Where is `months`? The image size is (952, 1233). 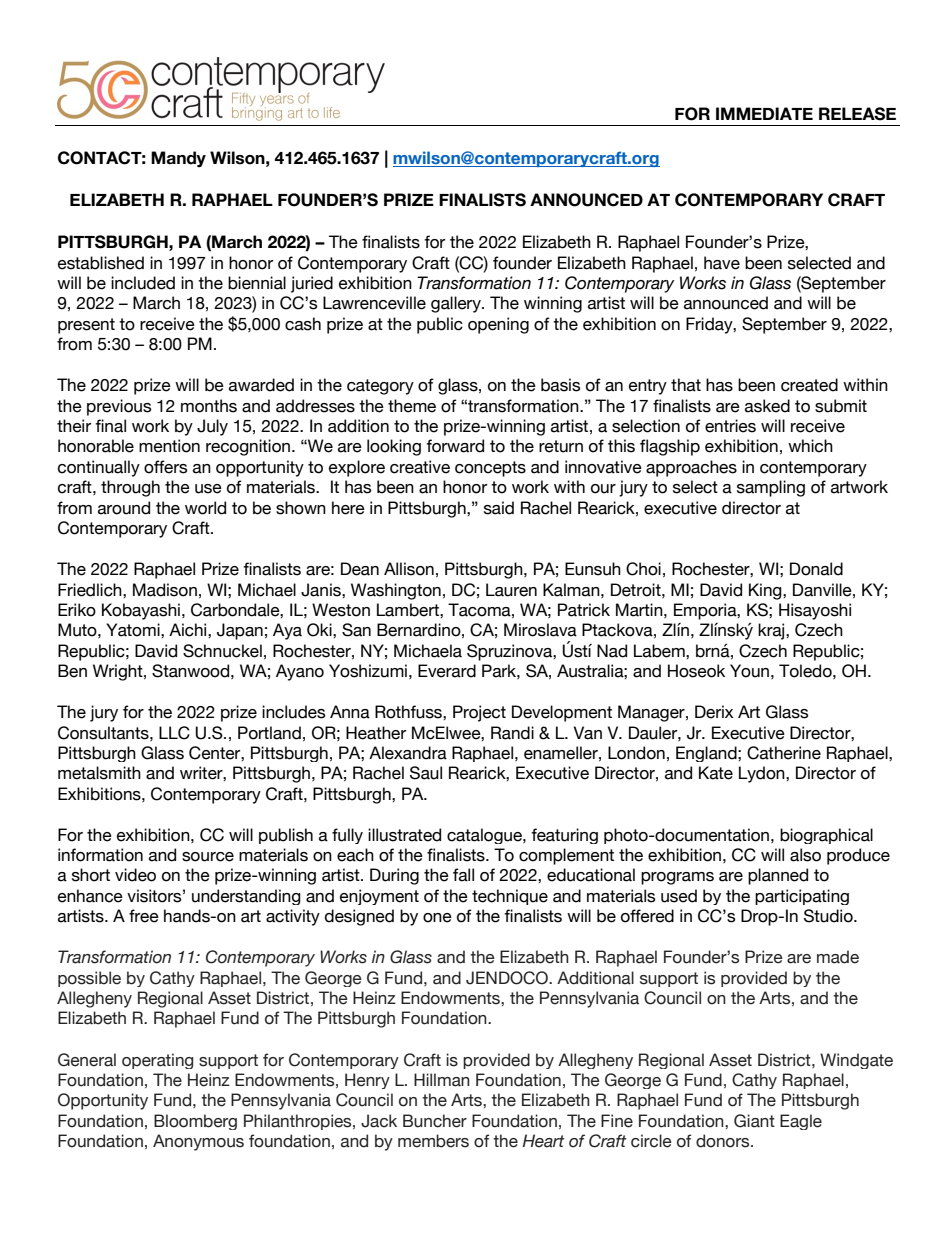 months is located at coordinates (209, 406).
